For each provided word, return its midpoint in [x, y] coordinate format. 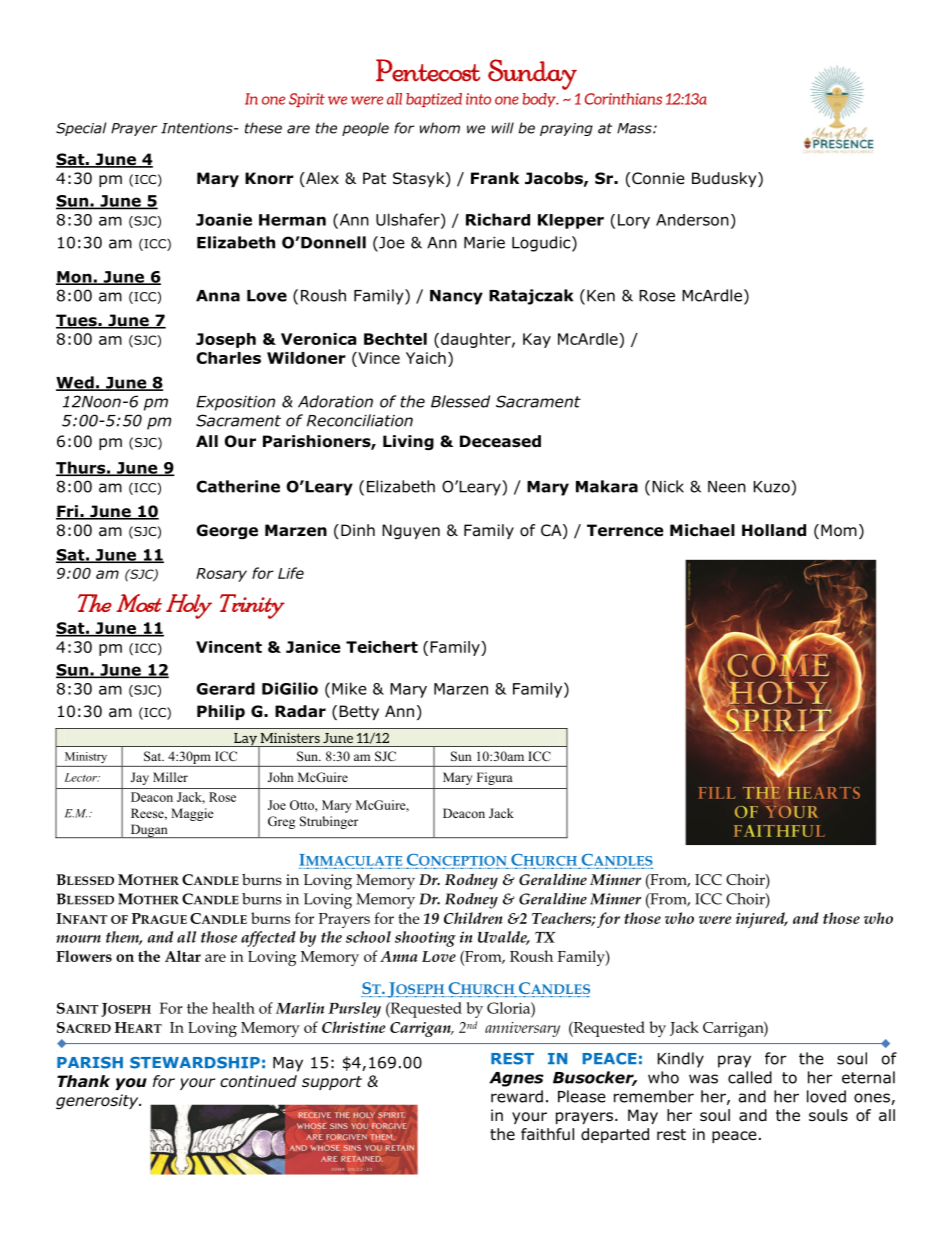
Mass [635, 128]
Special [81, 129]
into [478, 99]
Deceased [500, 441]
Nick [668, 486]
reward [517, 1096]
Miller [170, 777]
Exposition [235, 403]
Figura [495, 778]
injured [761, 920]
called [750, 1077]
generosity [98, 1102]
